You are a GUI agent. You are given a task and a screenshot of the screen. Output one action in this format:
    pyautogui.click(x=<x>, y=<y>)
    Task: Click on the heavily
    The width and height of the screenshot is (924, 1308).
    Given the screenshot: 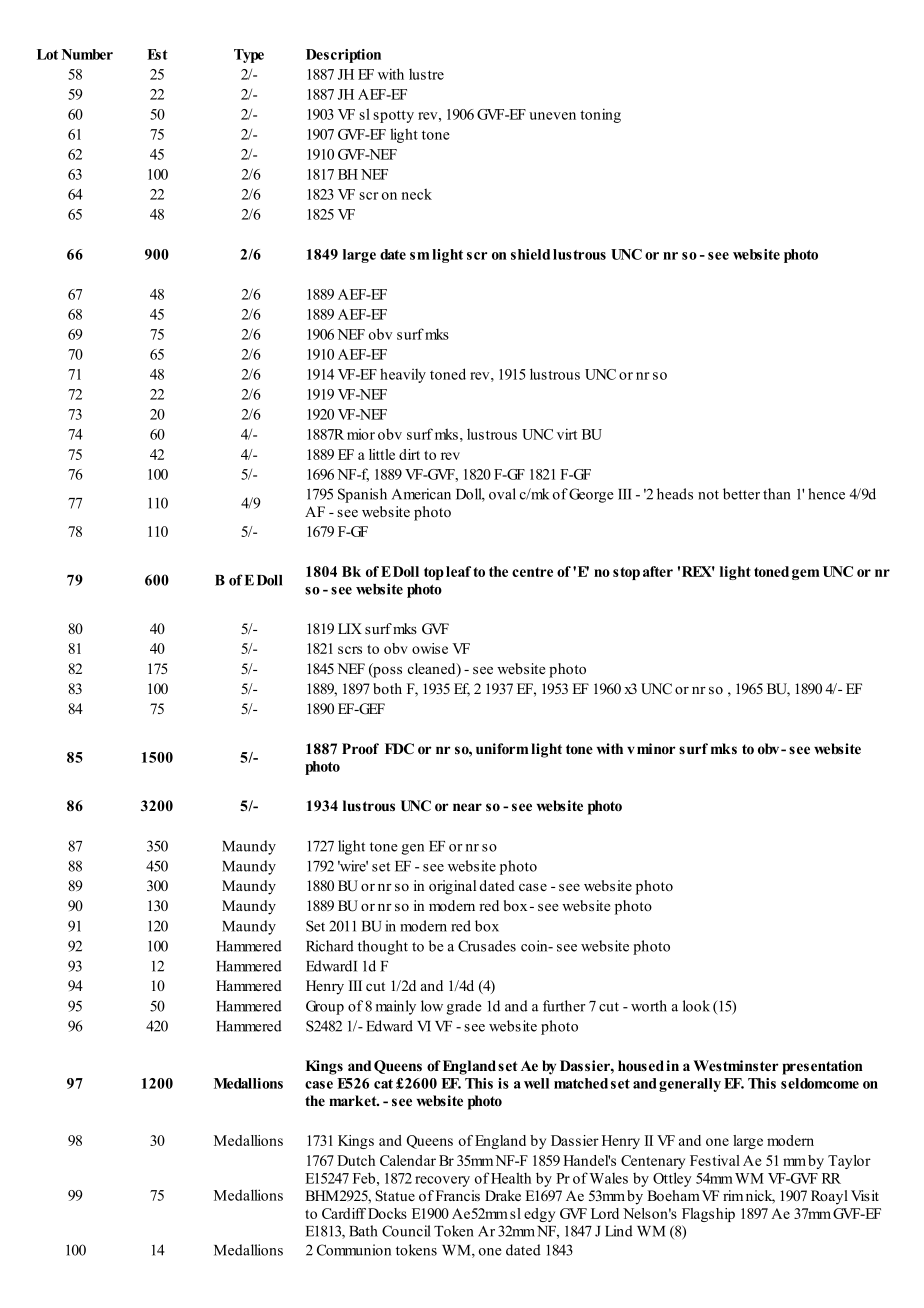 What is the action you would take?
    pyautogui.click(x=403, y=375)
